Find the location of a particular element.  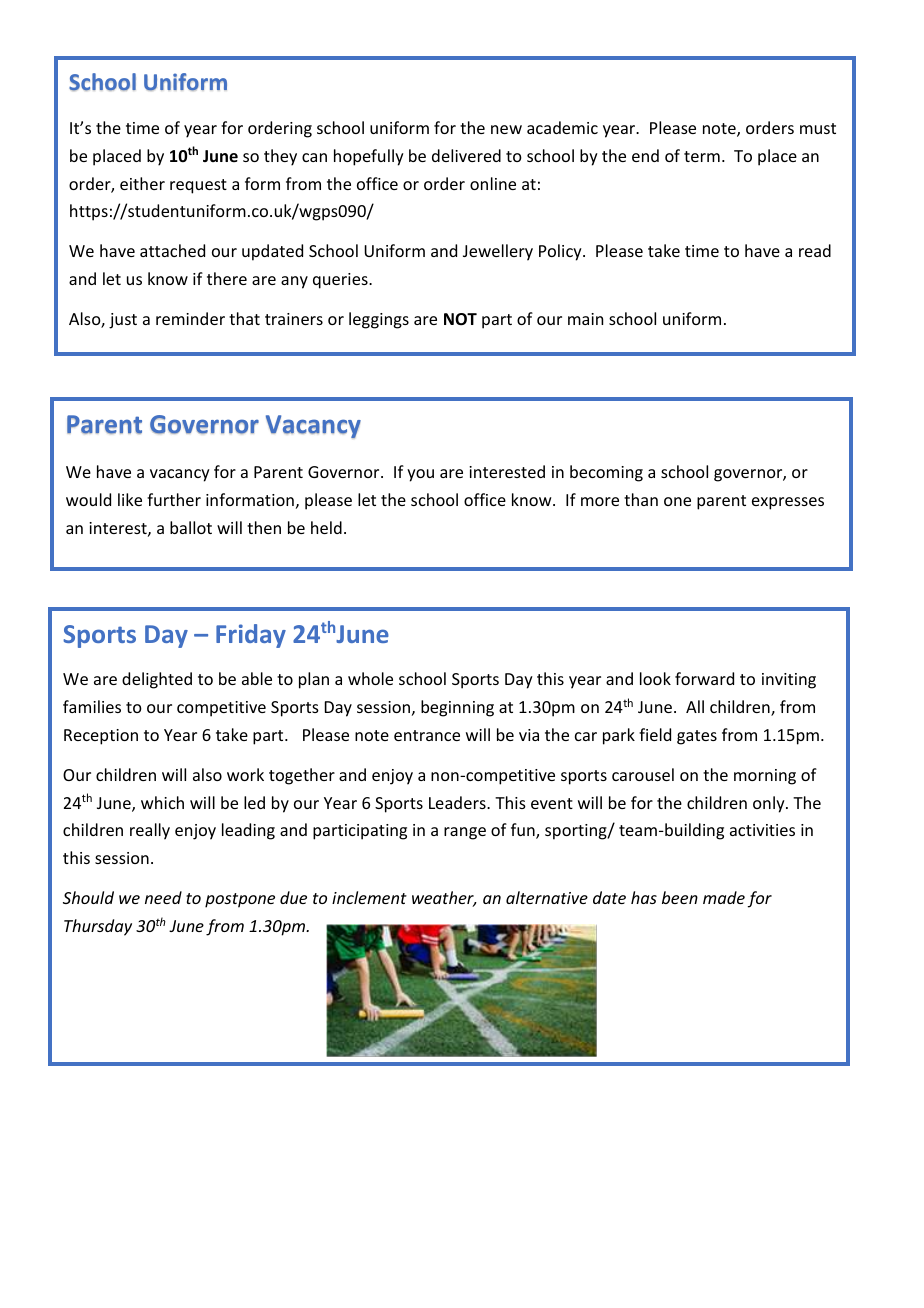

either is located at coordinates (142, 183).
